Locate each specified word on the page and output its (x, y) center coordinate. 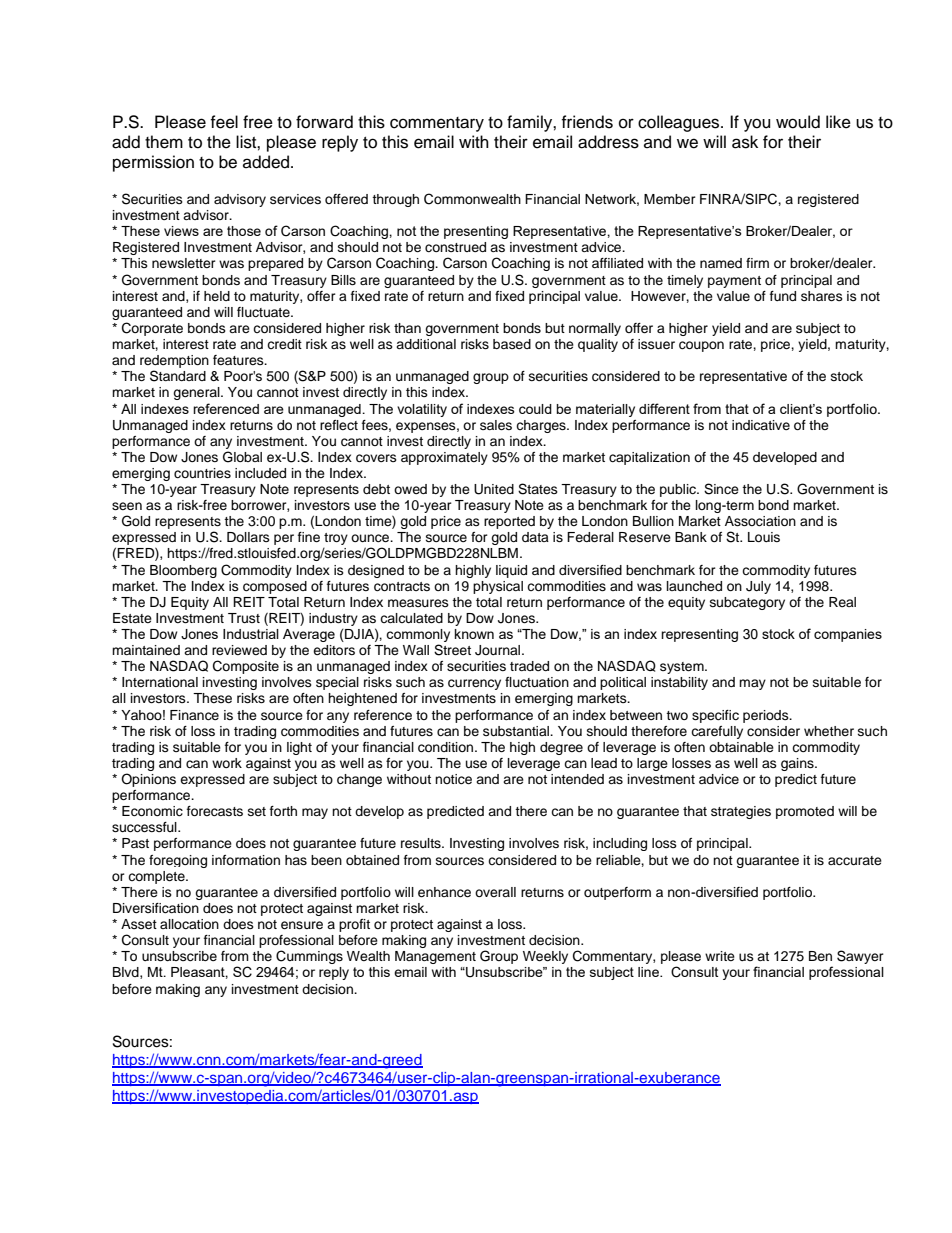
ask (745, 142)
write (720, 956)
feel (224, 122)
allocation (189, 924)
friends (587, 122)
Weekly (545, 957)
